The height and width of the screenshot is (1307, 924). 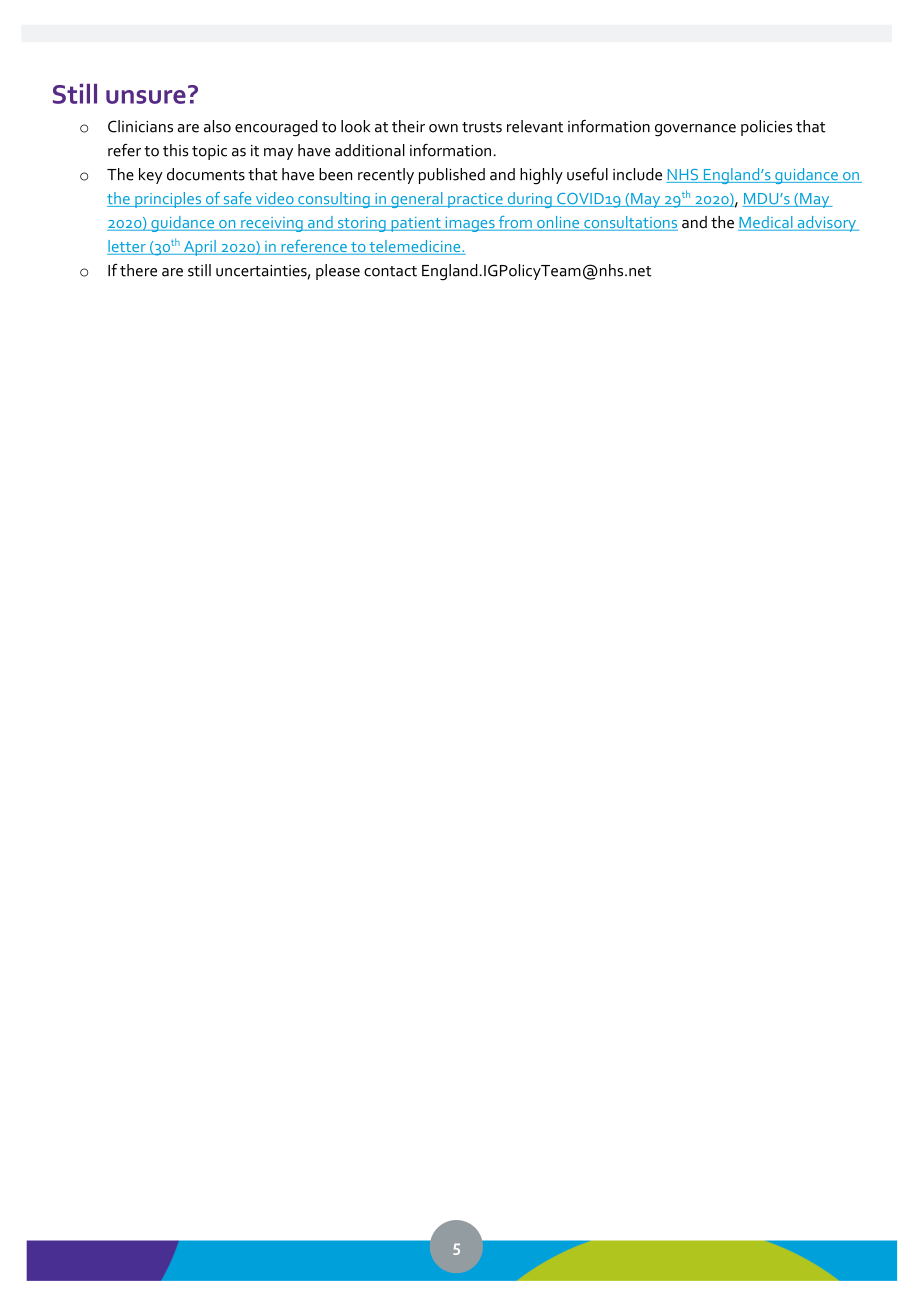 What do you see at coordinates (206, 174) in the screenshot?
I see `documents` at bounding box center [206, 174].
